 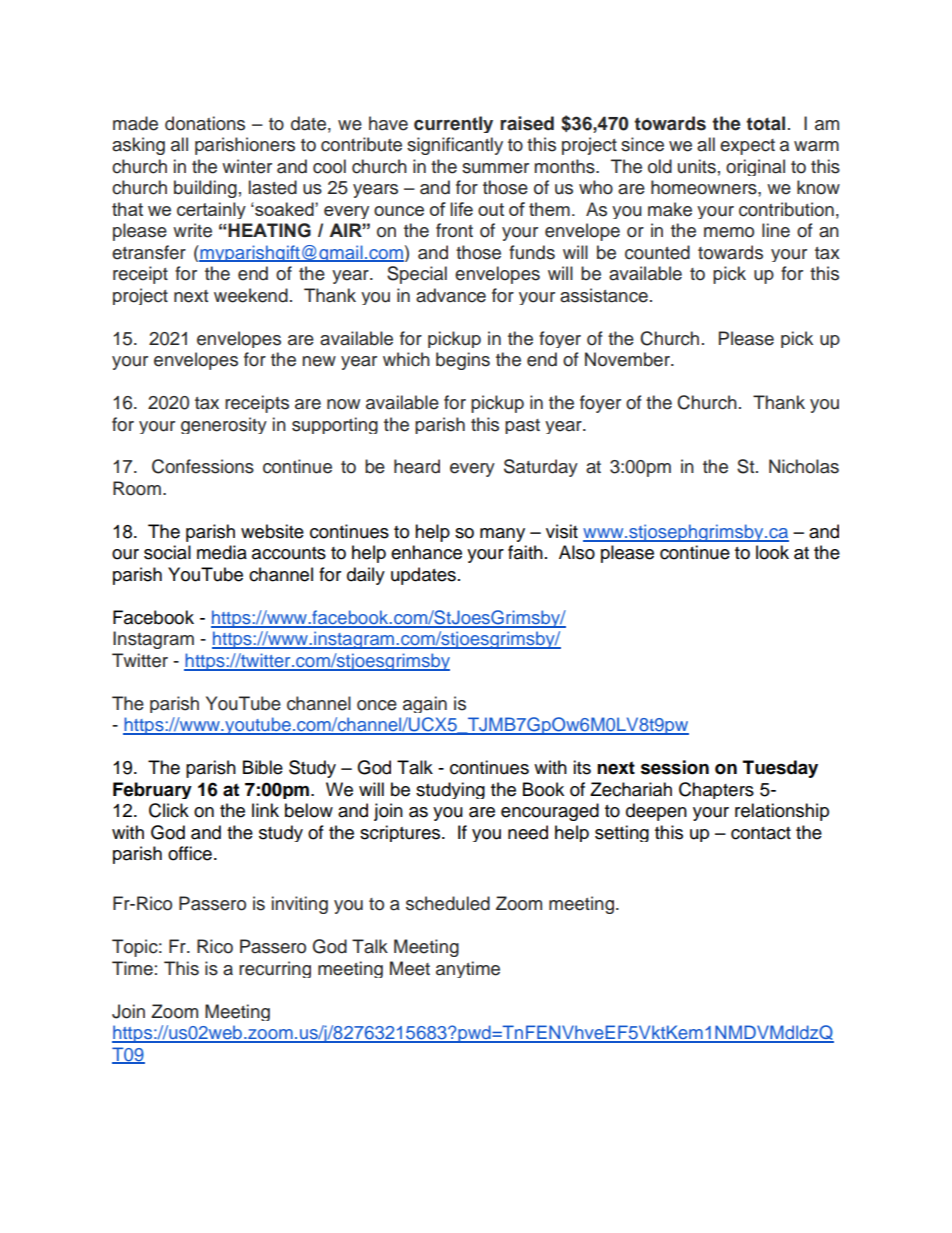 What do you see at coordinates (263, 767) in the screenshot?
I see `Bible` at bounding box center [263, 767].
